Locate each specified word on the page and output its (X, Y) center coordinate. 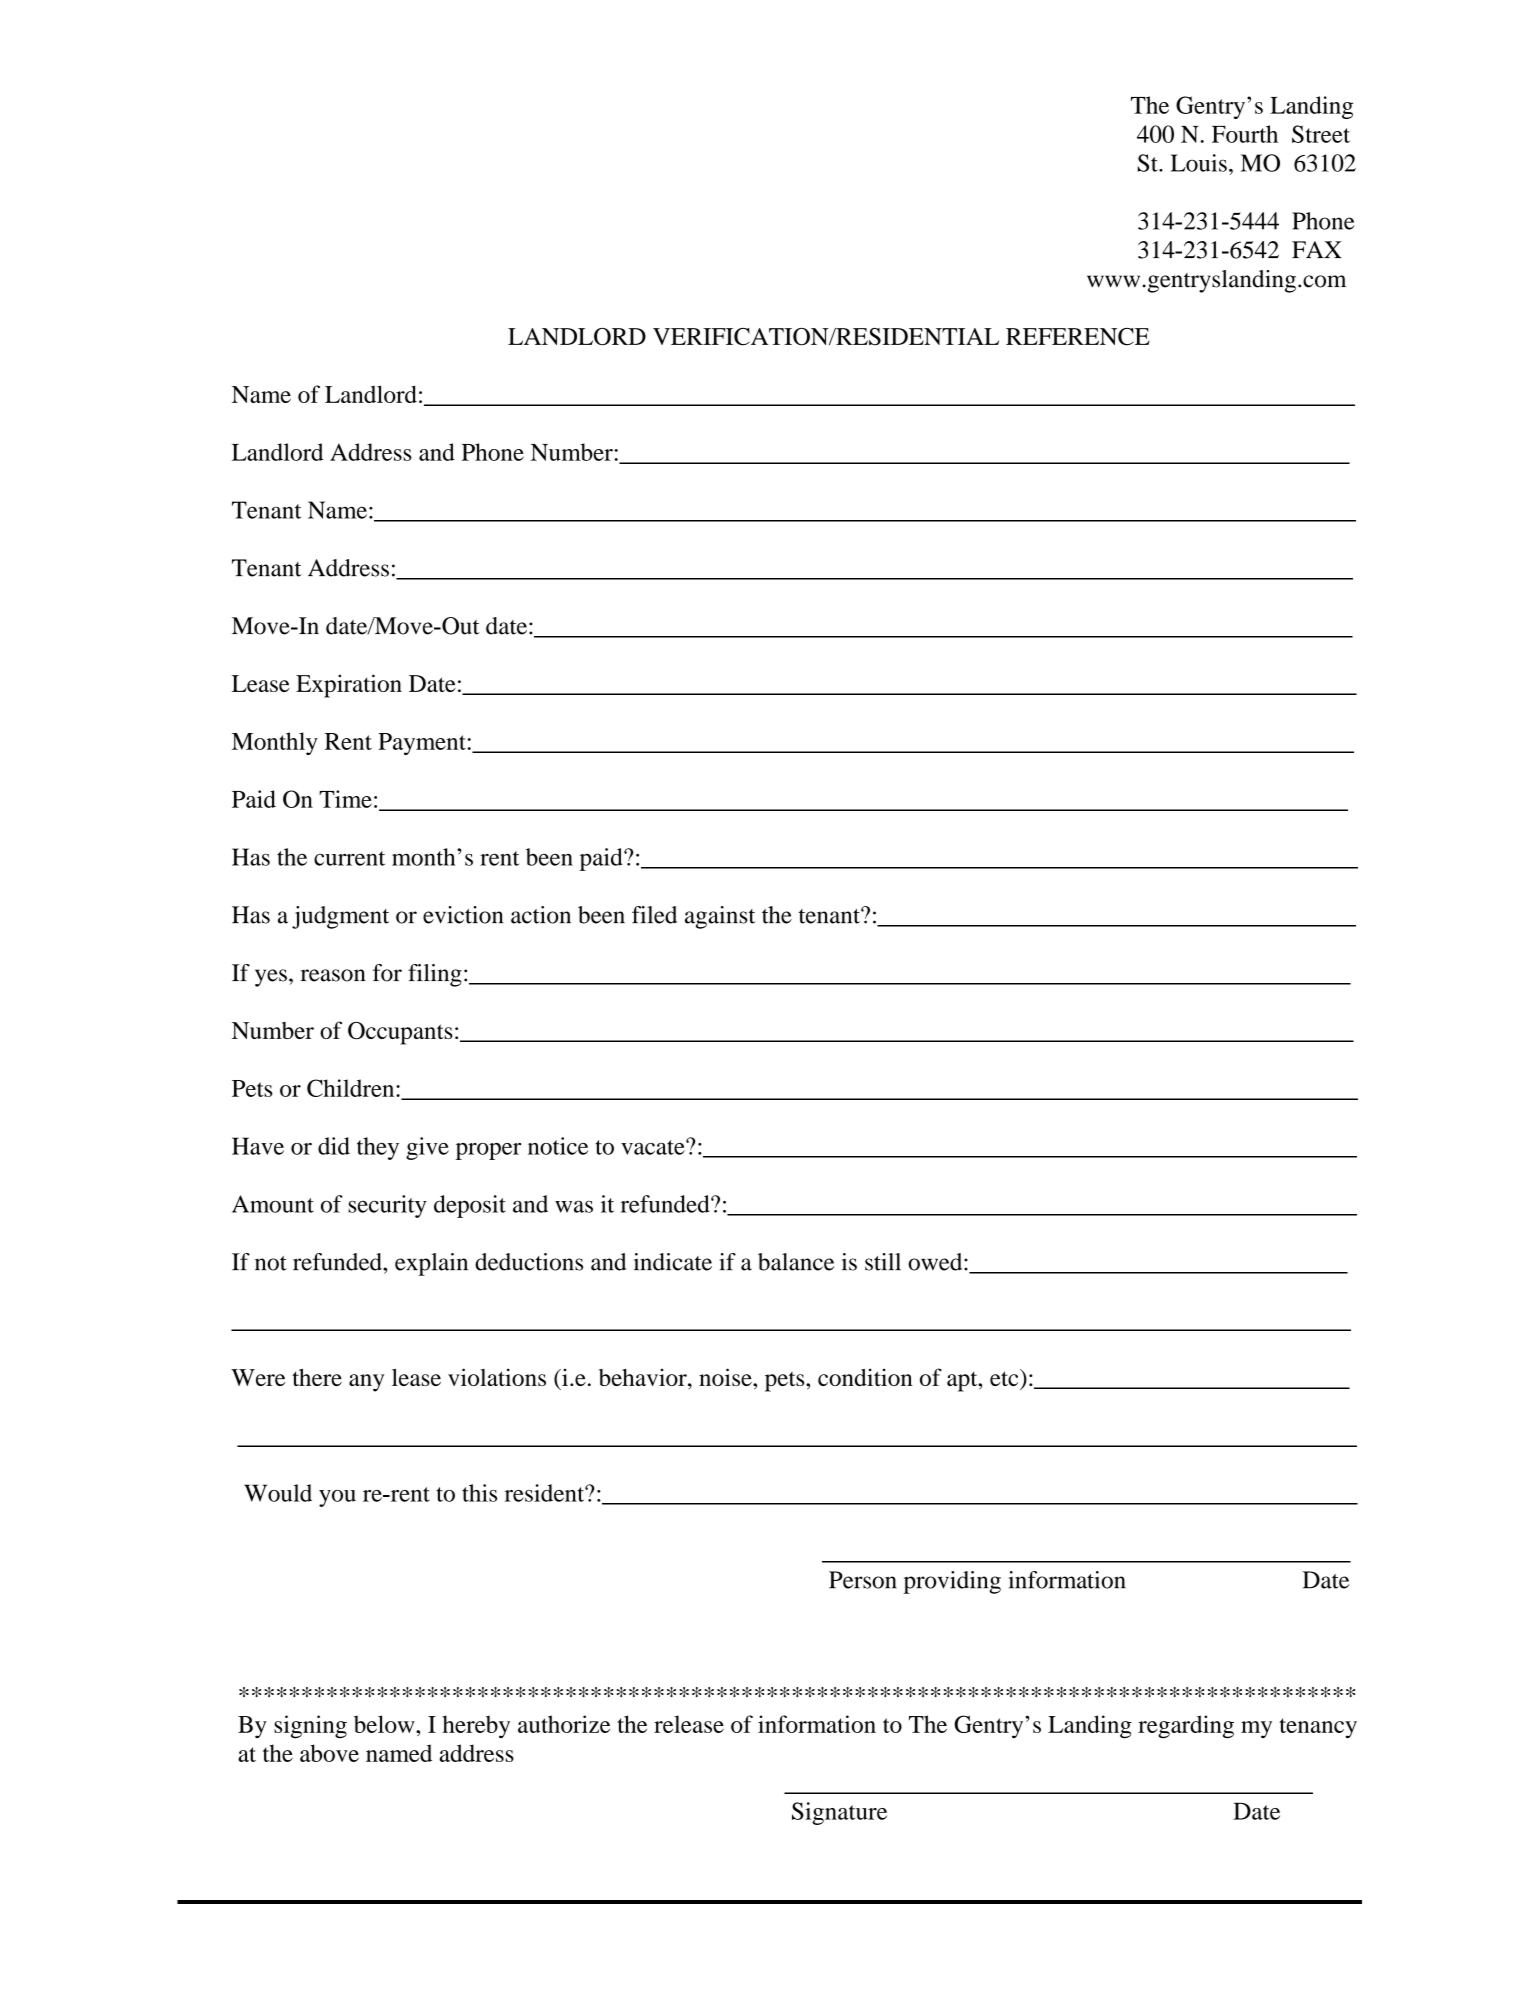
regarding (1186, 1727)
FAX (1317, 249)
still (883, 1262)
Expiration (349, 686)
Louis (1199, 163)
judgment (340, 917)
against (720, 917)
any (366, 1383)
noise (726, 1377)
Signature (839, 1813)
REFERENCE (1078, 337)
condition (865, 1377)
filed (654, 915)
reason (333, 975)
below (385, 1724)
